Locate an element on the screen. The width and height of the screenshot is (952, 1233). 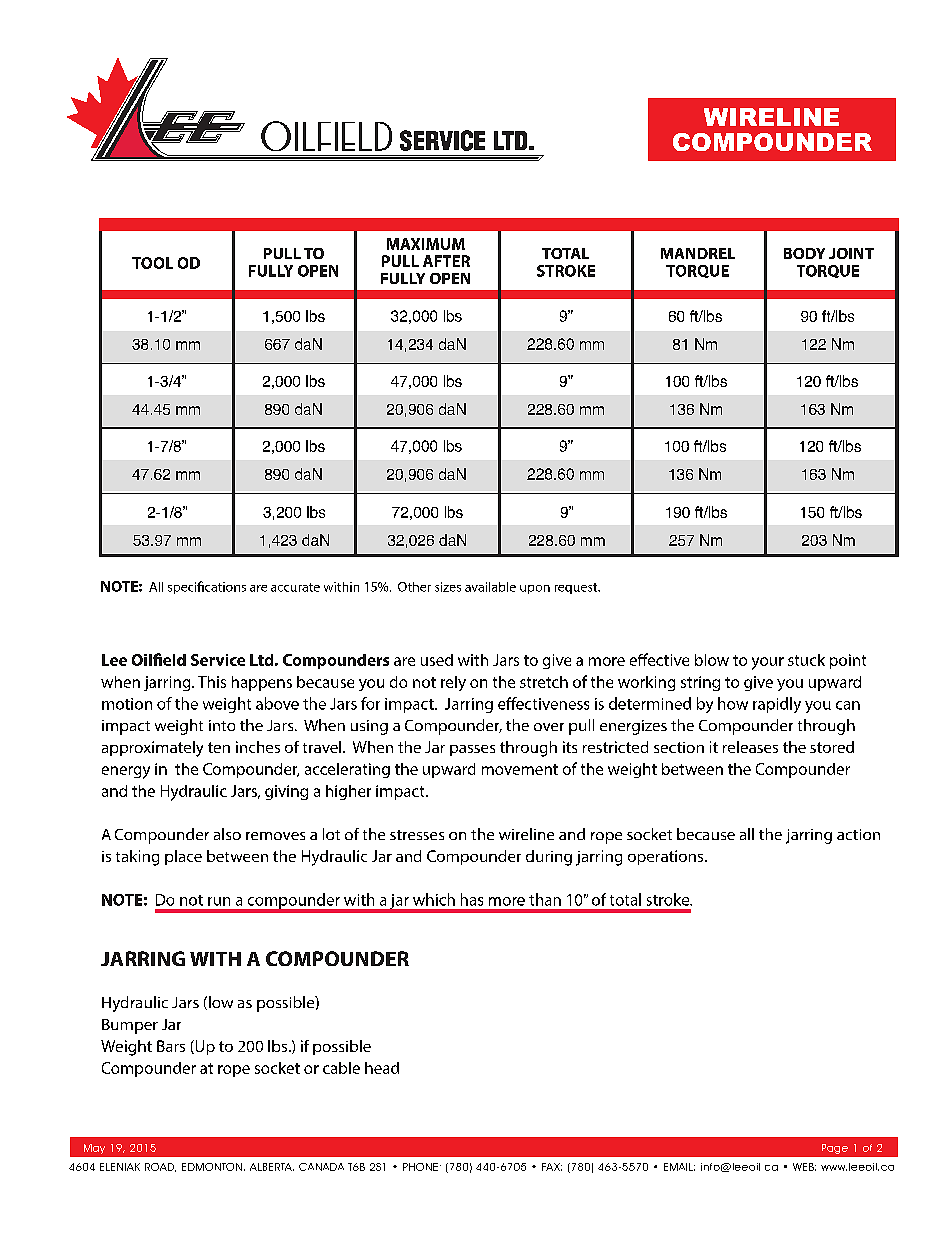
rapidly is located at coordinates (777, 705).
